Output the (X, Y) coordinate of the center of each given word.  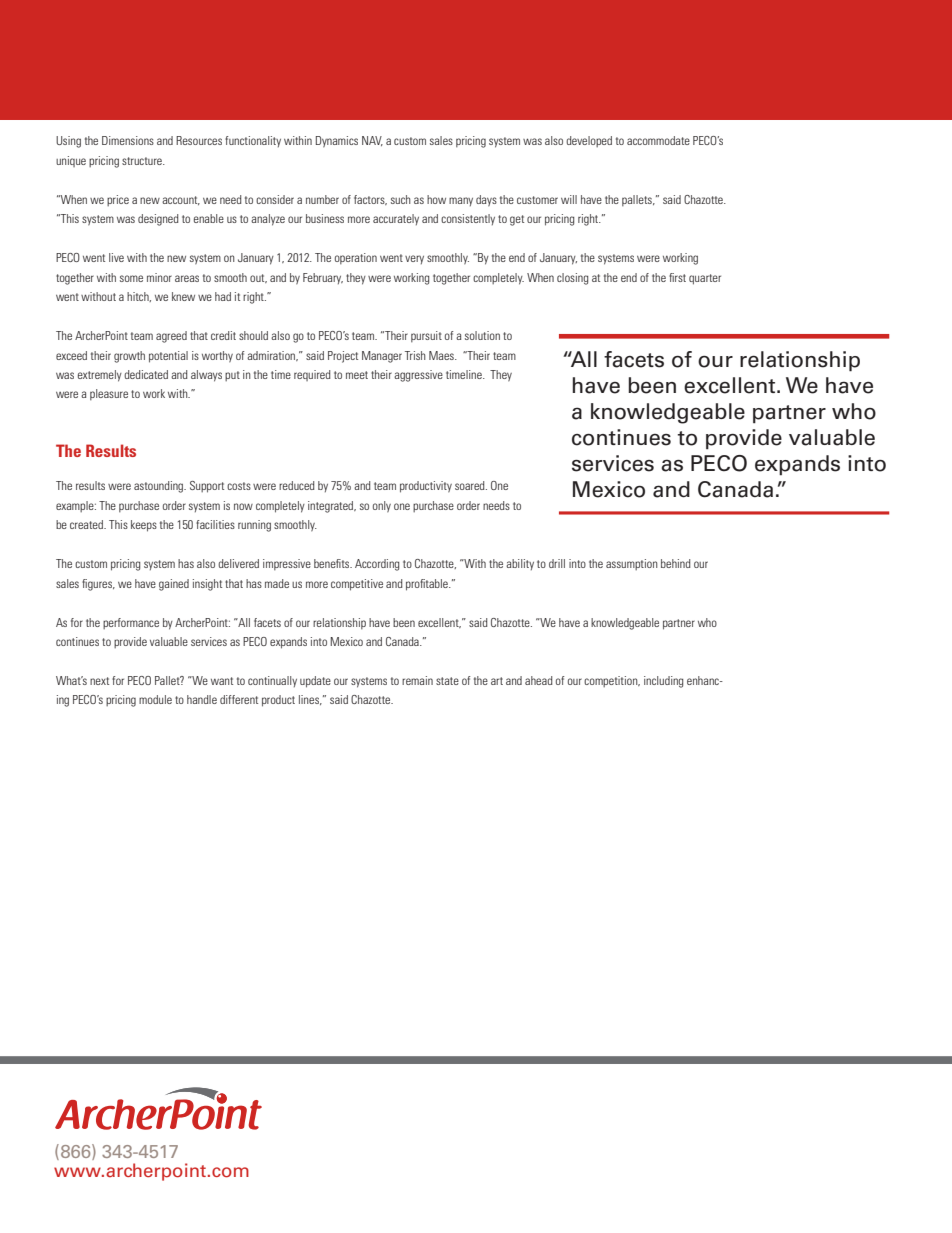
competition (612, 681)
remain (417, 680)
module (155, 699)
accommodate (658, 140)
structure (143, 161)
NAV (372, 141)
